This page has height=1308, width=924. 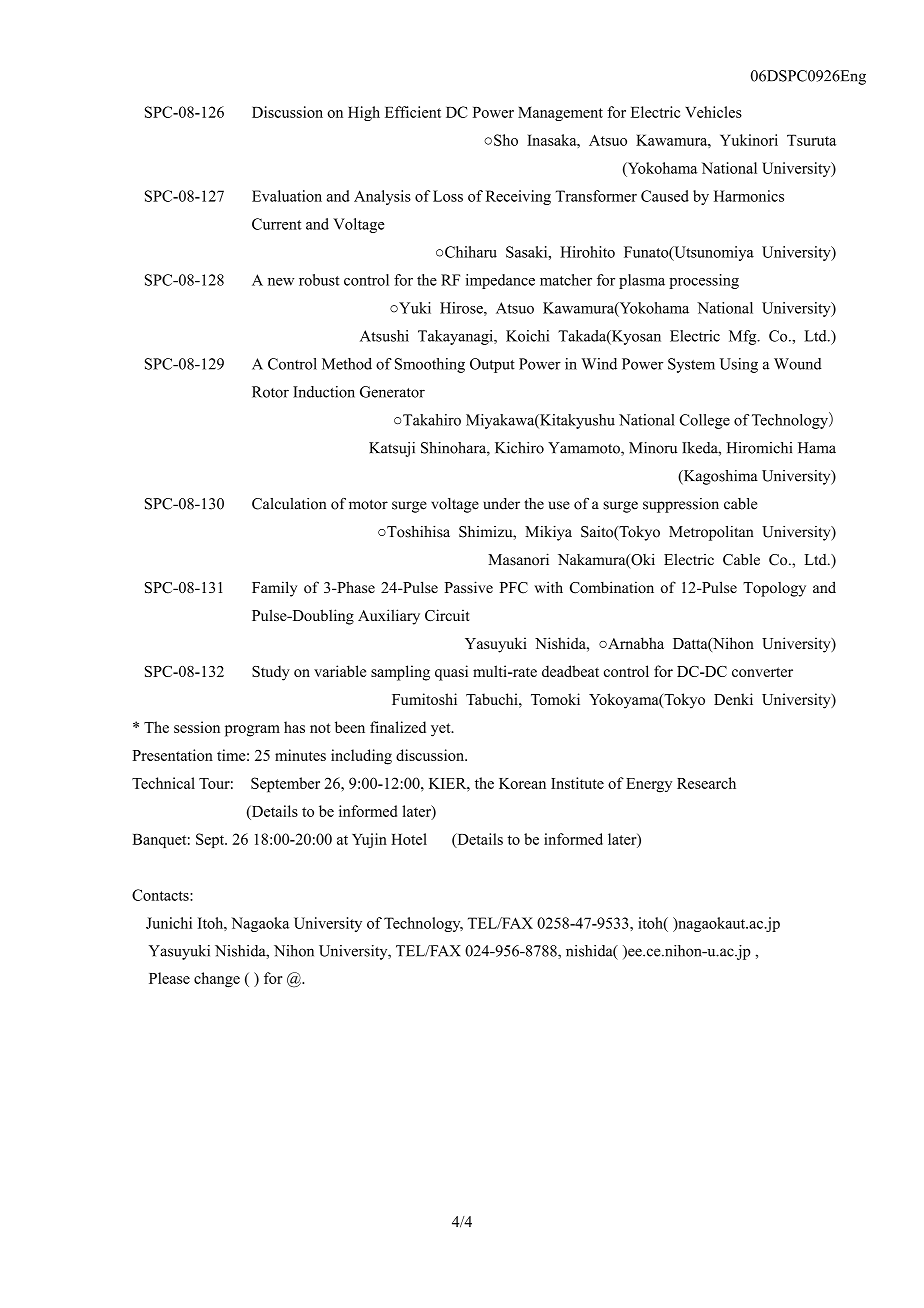 What do you see at coordinates (217, 980) in the page?
I see `change` at bounding box center [217, 980].
